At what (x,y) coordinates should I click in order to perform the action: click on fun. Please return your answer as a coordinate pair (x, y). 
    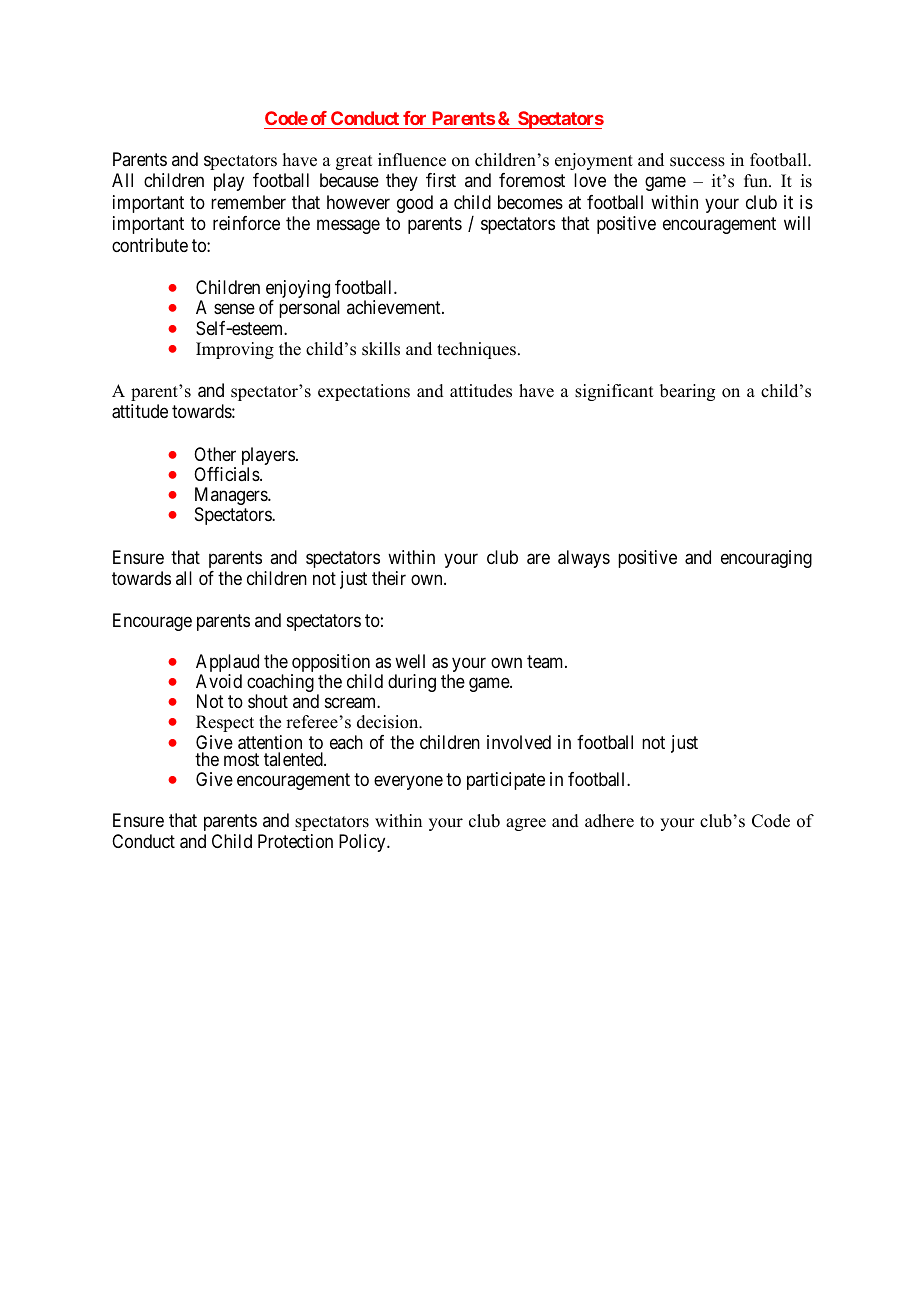
    Looking at the image, I should click on (757, 181).
